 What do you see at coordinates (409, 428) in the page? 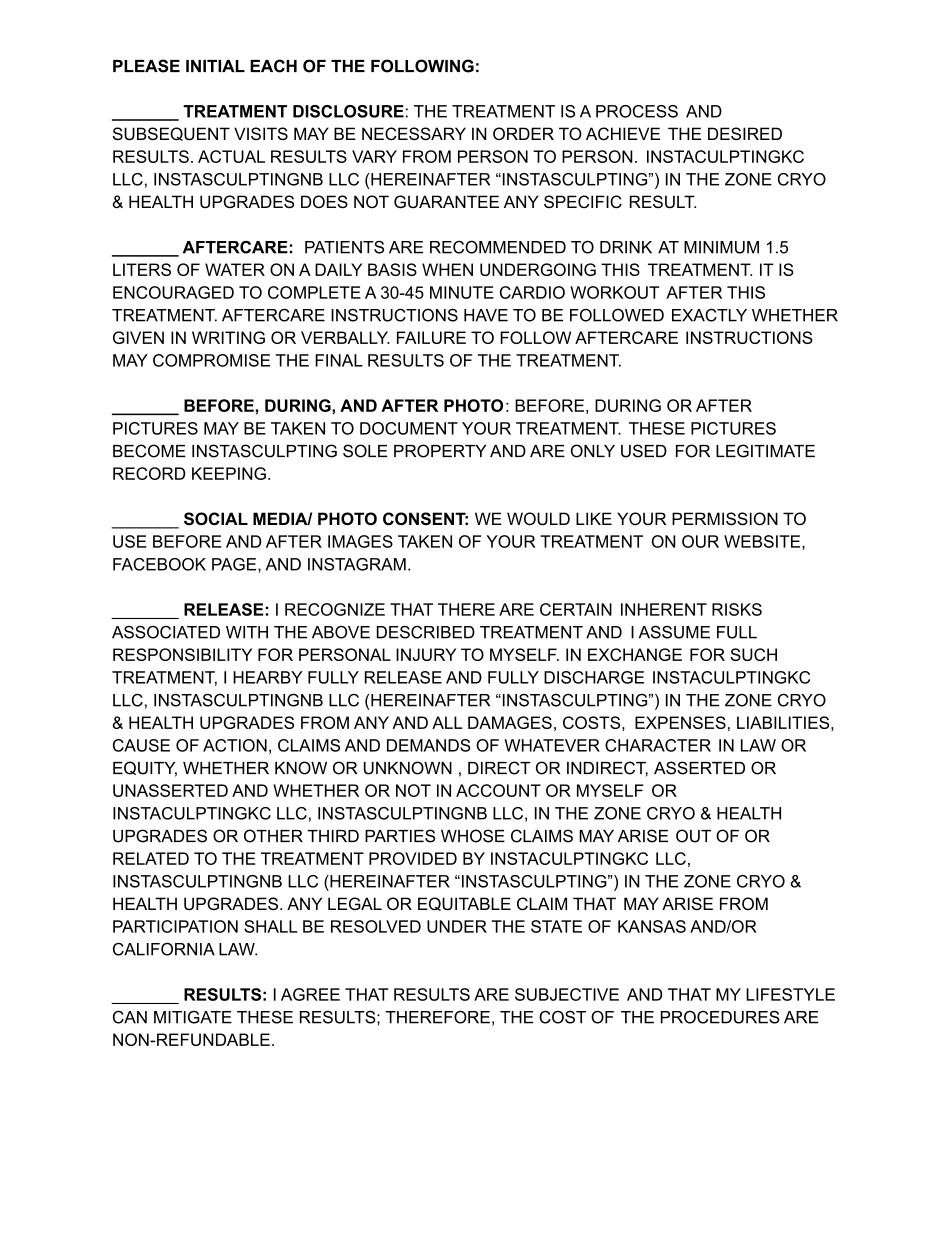
I see `DOCUMENT` at bounding box center [409, 428].
